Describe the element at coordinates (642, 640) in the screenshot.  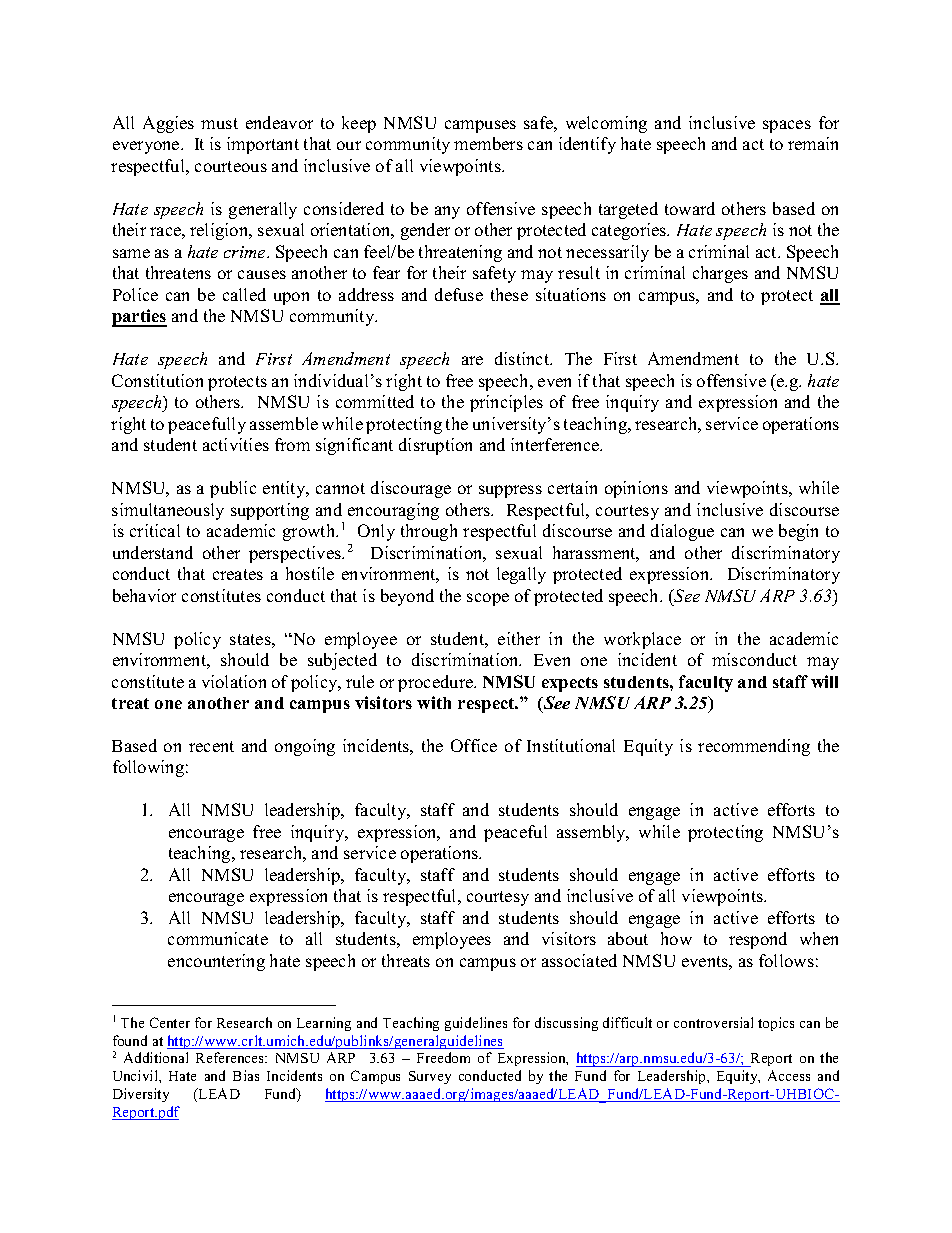
I see `workplace` at that location.
